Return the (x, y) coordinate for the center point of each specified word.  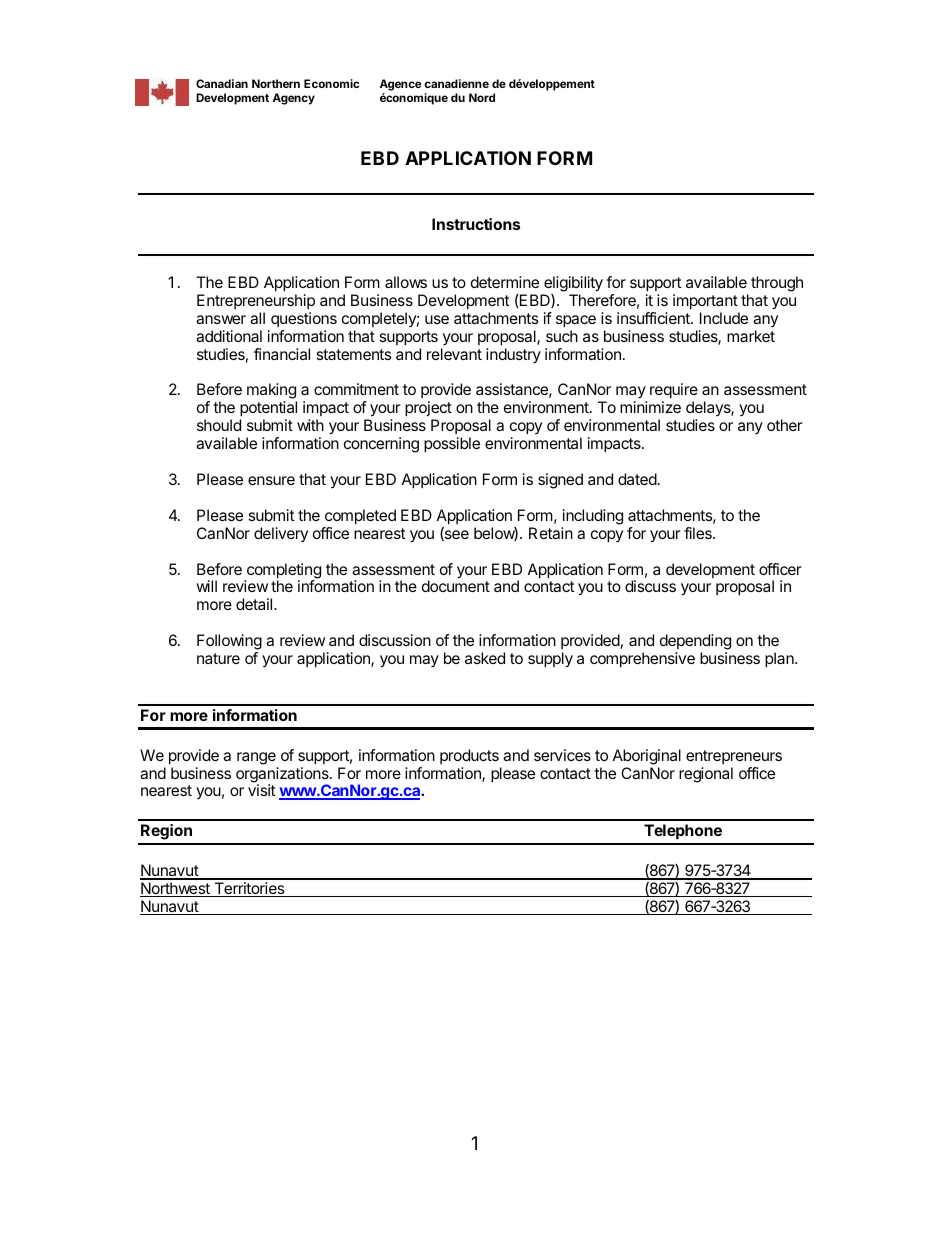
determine (505, 282)
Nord (482, 97)
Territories (249, 889)
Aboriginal (647, 758)
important (705, 302)
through (777, 284)
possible (452, 445)
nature (218, 658)
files (699, 533)
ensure (271, 480)
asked (485, 658)
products (470, 758)
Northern (276, 83)
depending (695, 642)
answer (221, 319)
